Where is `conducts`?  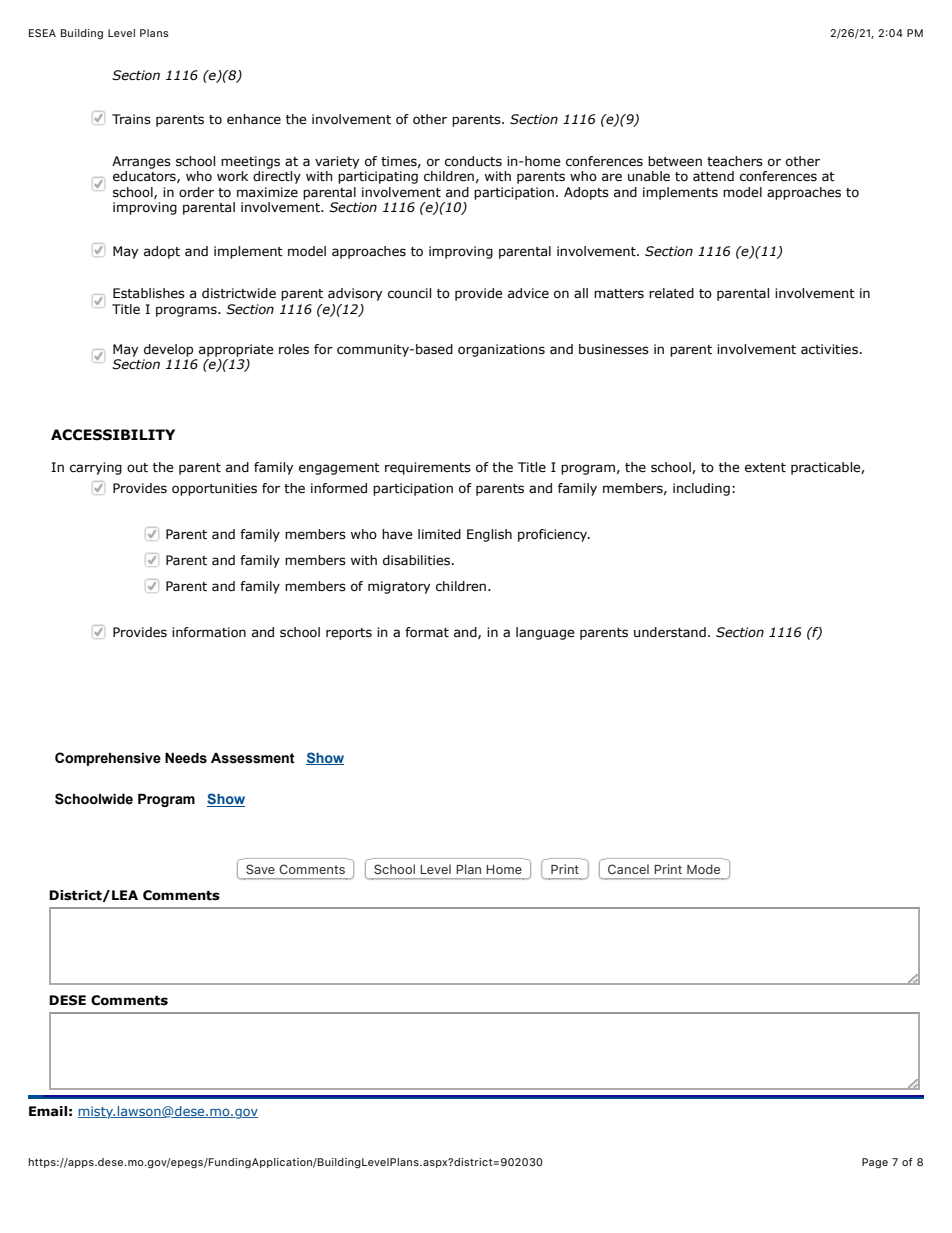 conducts is located at coordinates (473, 161).
